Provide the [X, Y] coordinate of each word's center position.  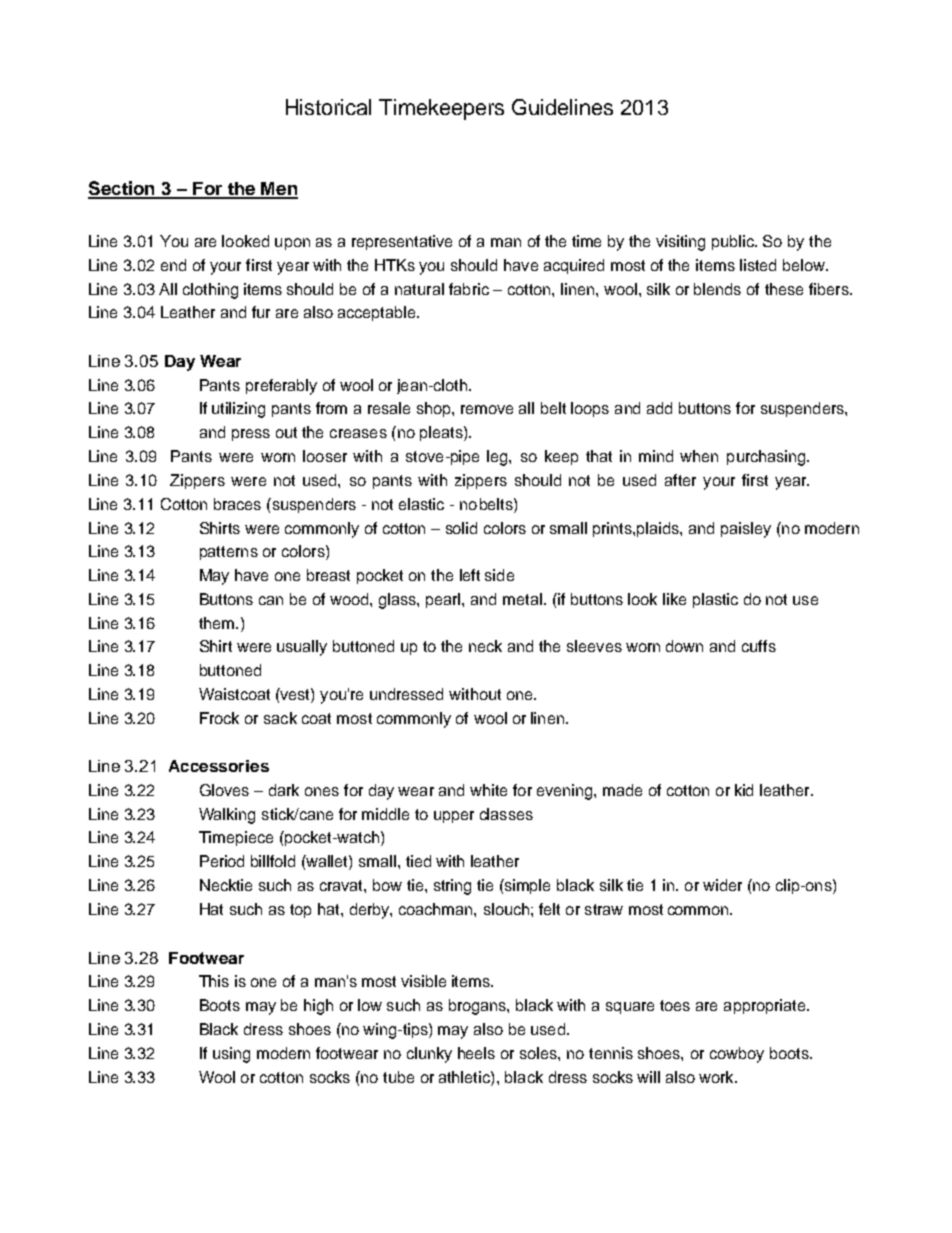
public [734, 242]
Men [278, 190]
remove [487, 409]
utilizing [238, 410]
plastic [715, 600]
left [470, 575]
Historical [328, 107]
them [216, 623]
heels [476, 1053]
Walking [227, 816]
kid [744, 790]
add [659, 408]
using [231, 1055]
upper [454, 817]
